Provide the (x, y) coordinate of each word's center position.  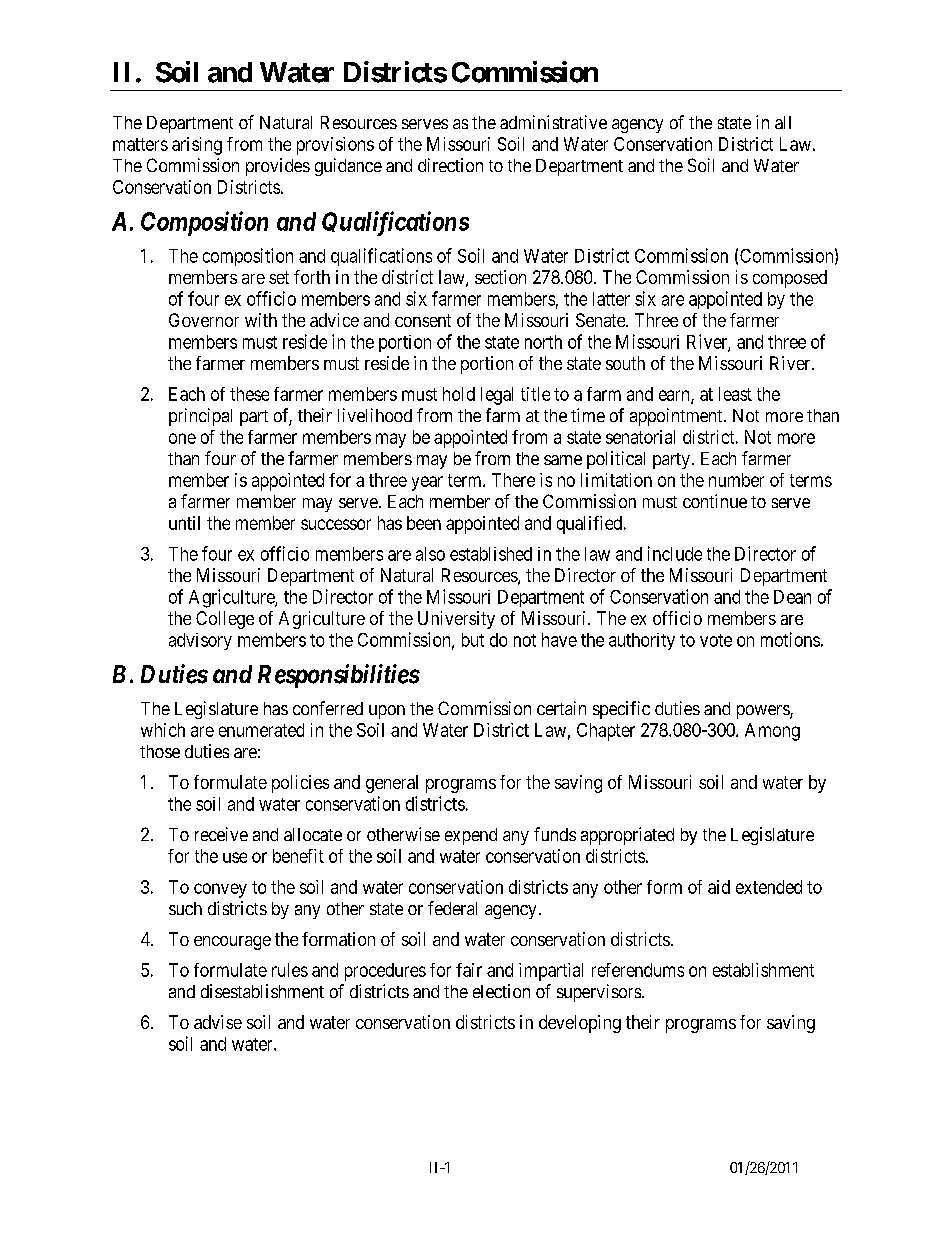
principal (200, 417)
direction (450, 165)
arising (197, 146)
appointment (677, 417)
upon (387, 712)
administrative (553, 122)
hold (459, 394)
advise (218, 1022)
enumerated (261, 730)
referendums (638, 970)
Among (772, 732)
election (501, 991)
